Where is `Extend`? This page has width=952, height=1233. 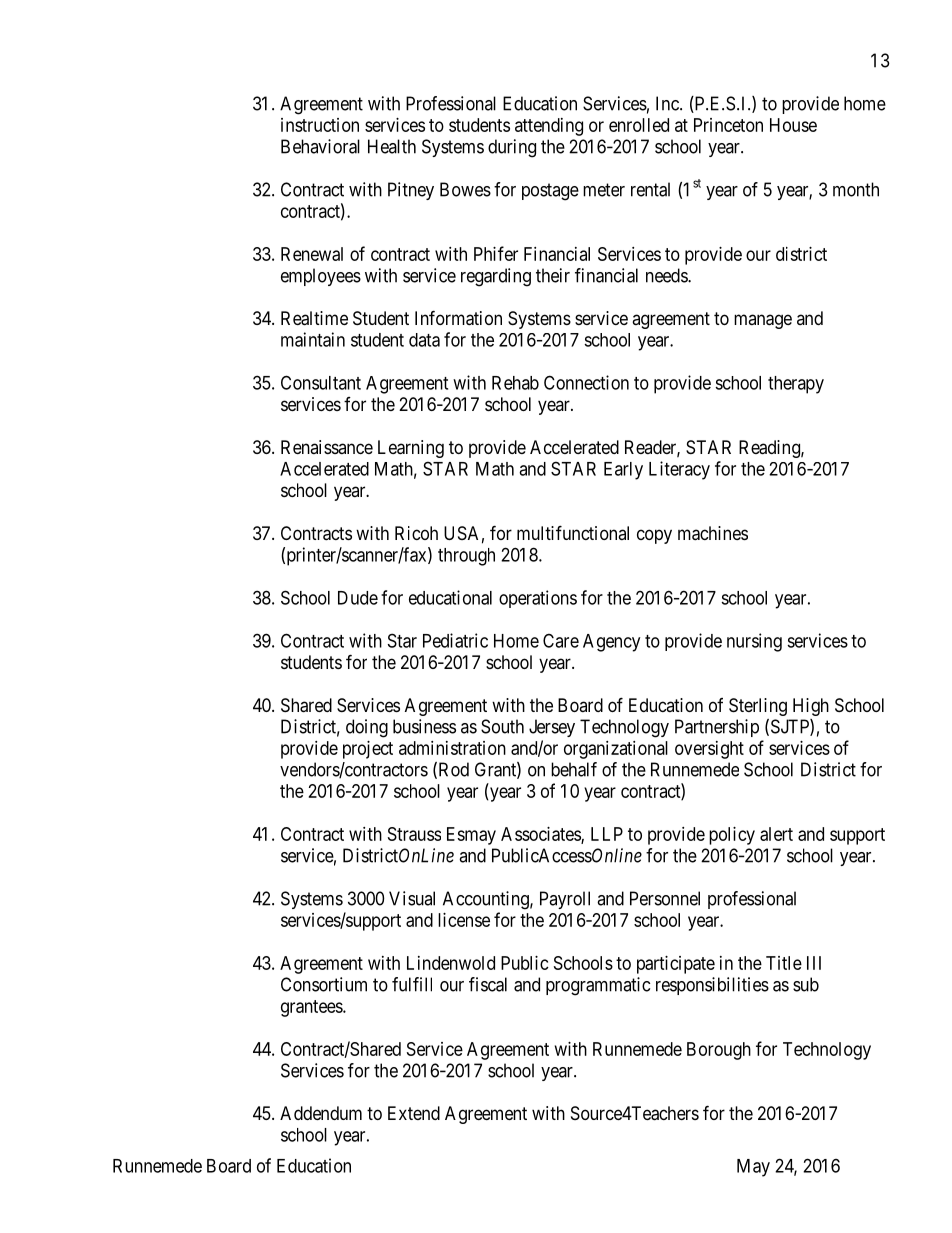 Extend is located at coordinates (414, 1113).
